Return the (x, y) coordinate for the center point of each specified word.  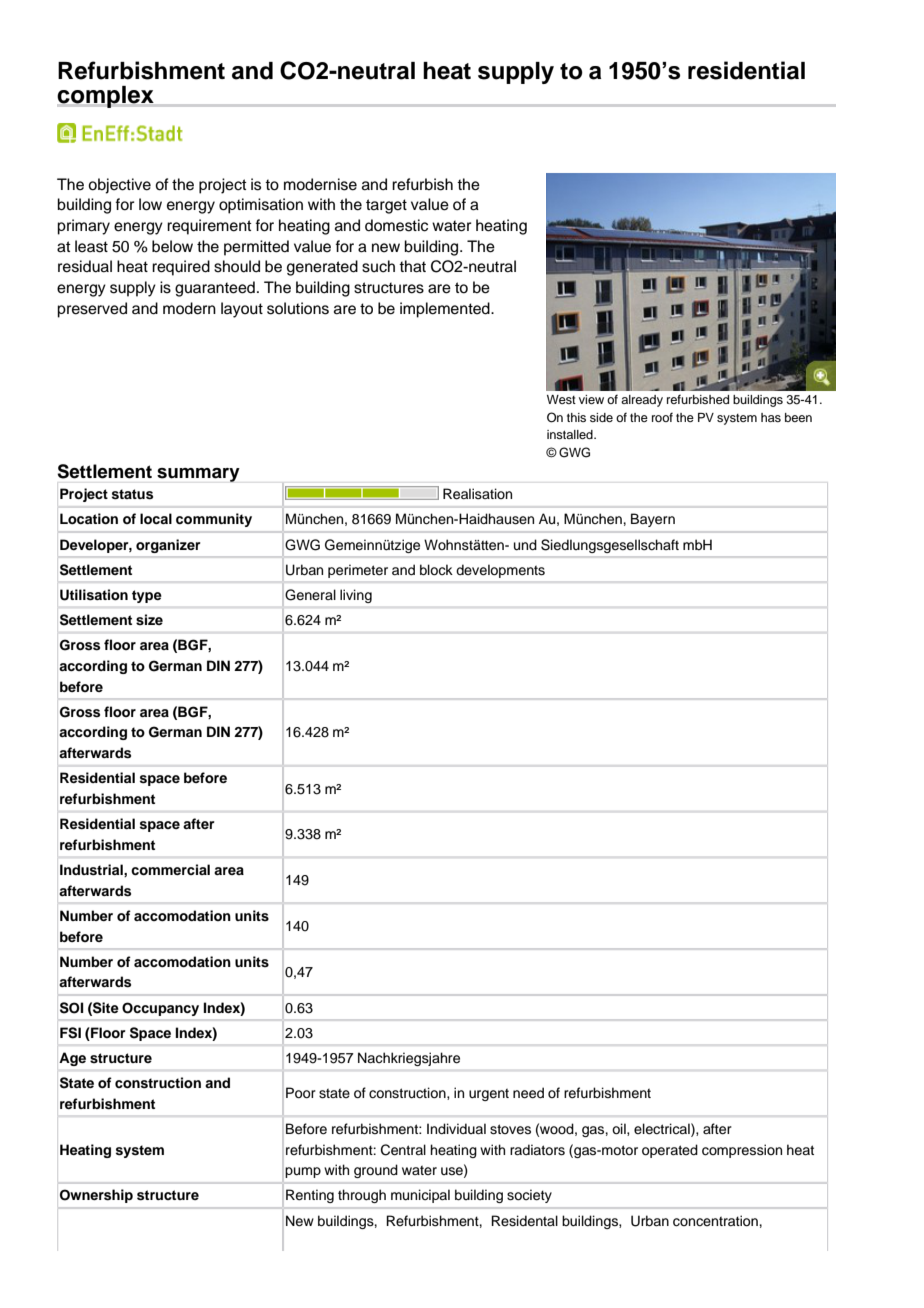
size (149, 620)
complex (105, 97)
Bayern (653, 520)
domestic (396, 225)
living (356, 596)
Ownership (96, 1196)
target (386, 206)
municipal (420, 1196)
